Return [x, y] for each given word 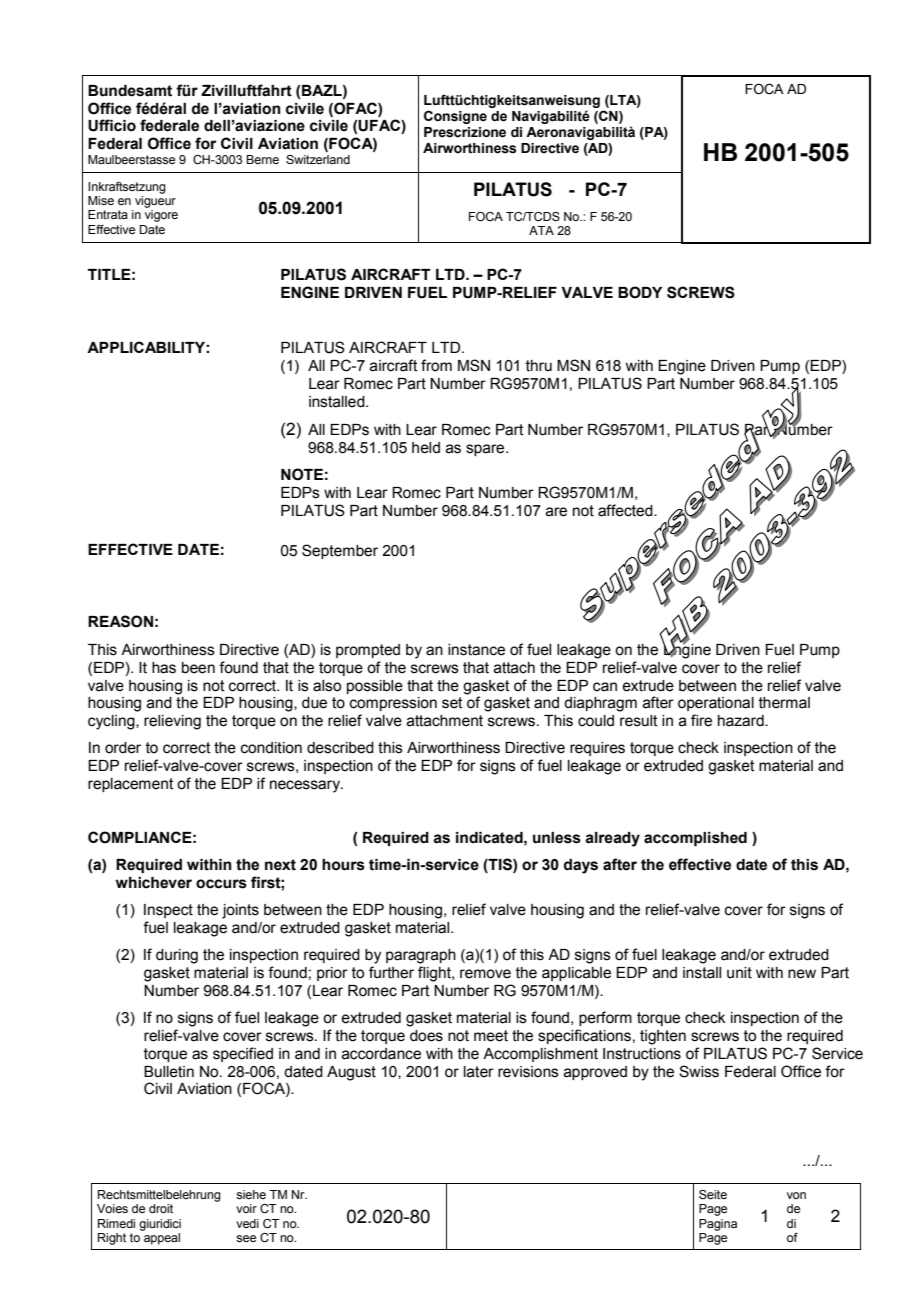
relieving [172, 722]
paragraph [421, 956]
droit [161, 1208]
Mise [101, 200]
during [177, 956]
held [426, 448]
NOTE [302, 474]
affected [626, 510]
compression [393, 704]
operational [716, 704]
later [479, 1072]
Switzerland [318, 159]
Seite [713, 1194]
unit [739, 973]
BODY [640, 292]
